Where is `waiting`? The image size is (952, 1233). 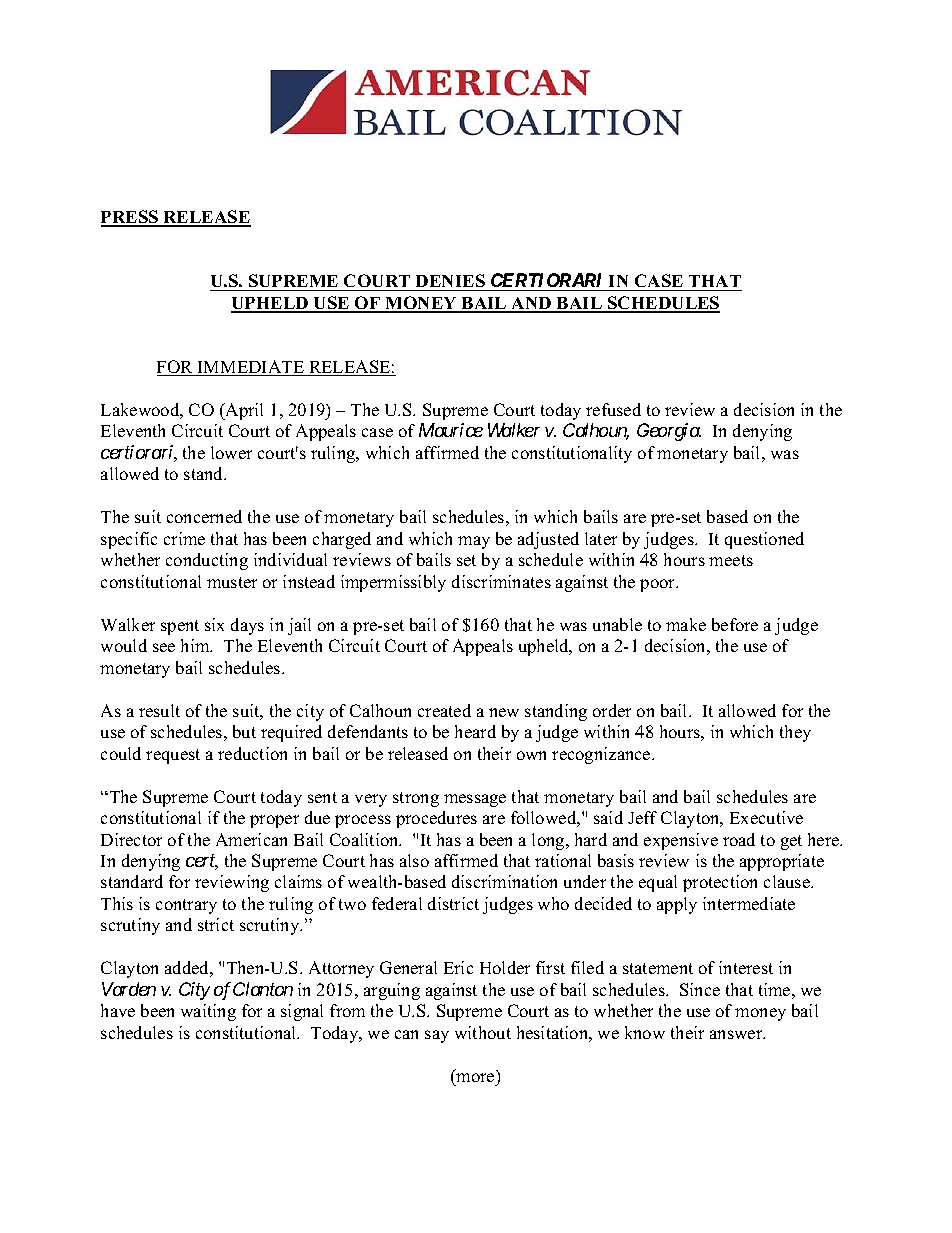 waiting is located at coordinates (208, 1012).
